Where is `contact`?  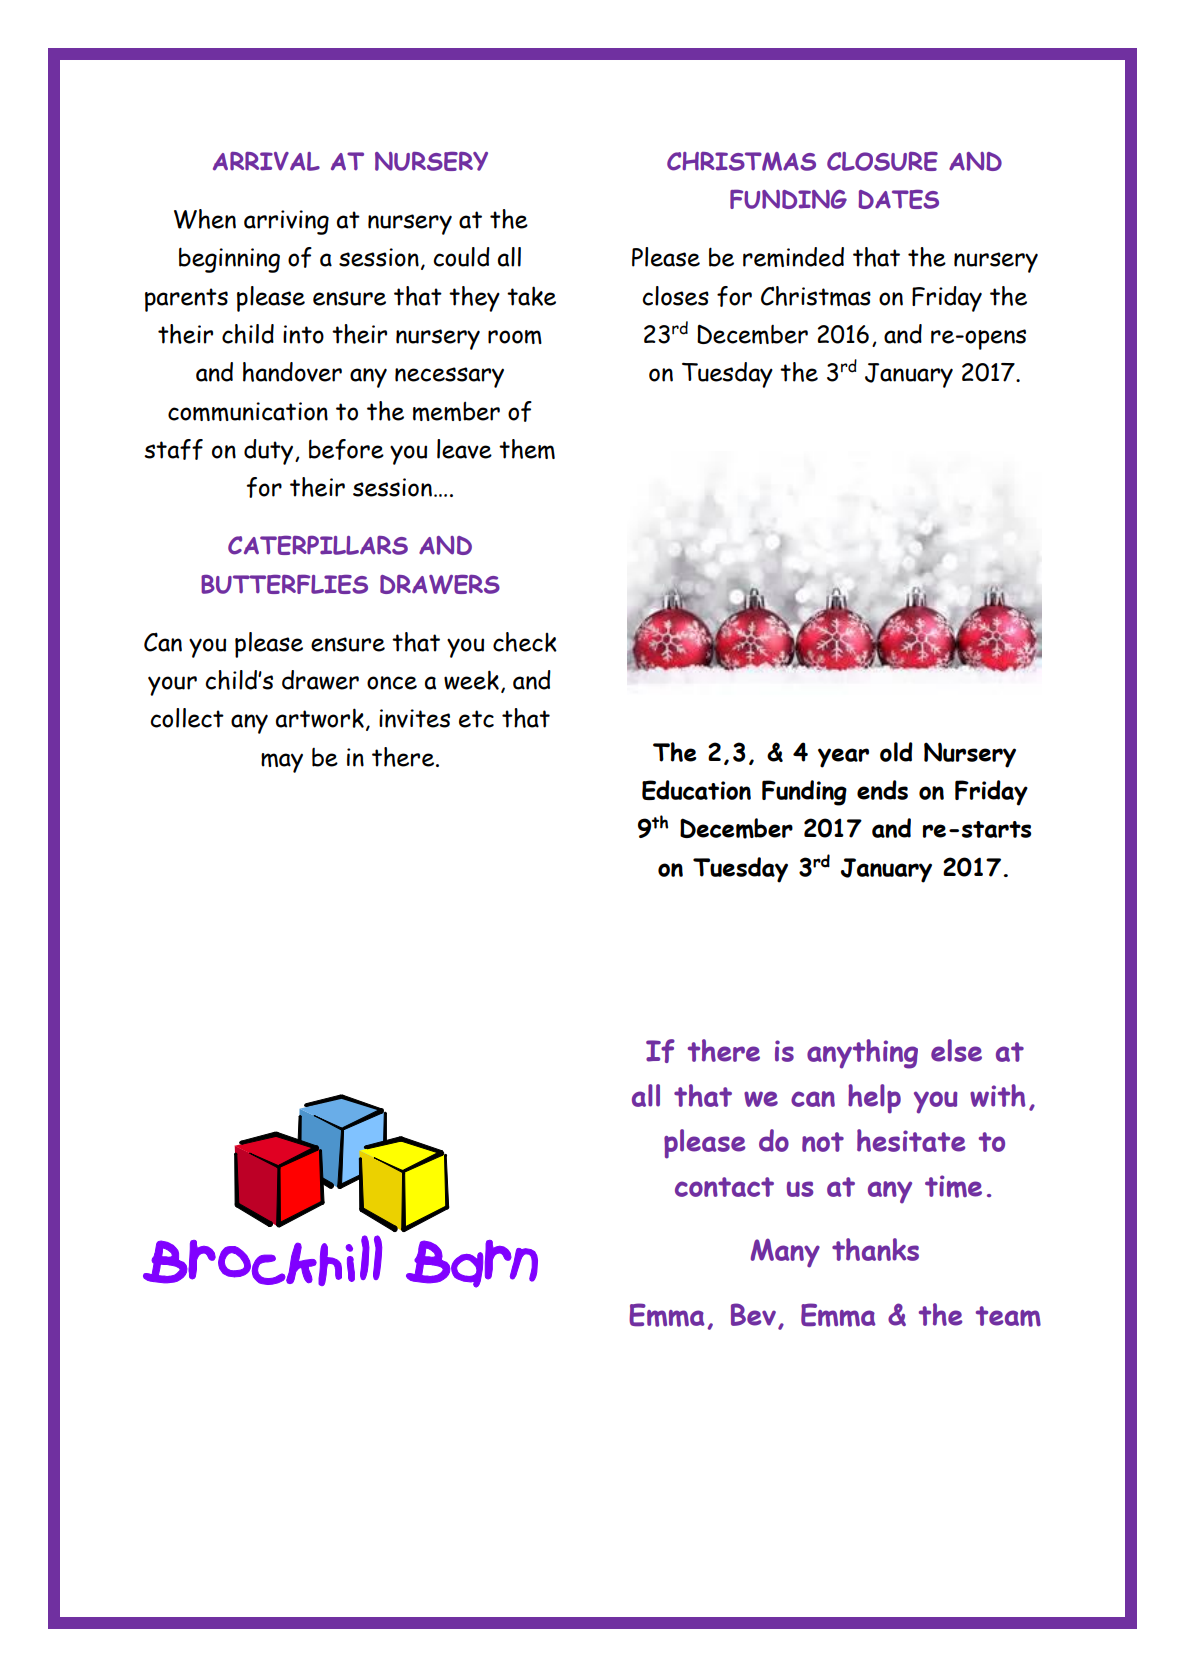 contact is located at coordinates (724, 1187).
